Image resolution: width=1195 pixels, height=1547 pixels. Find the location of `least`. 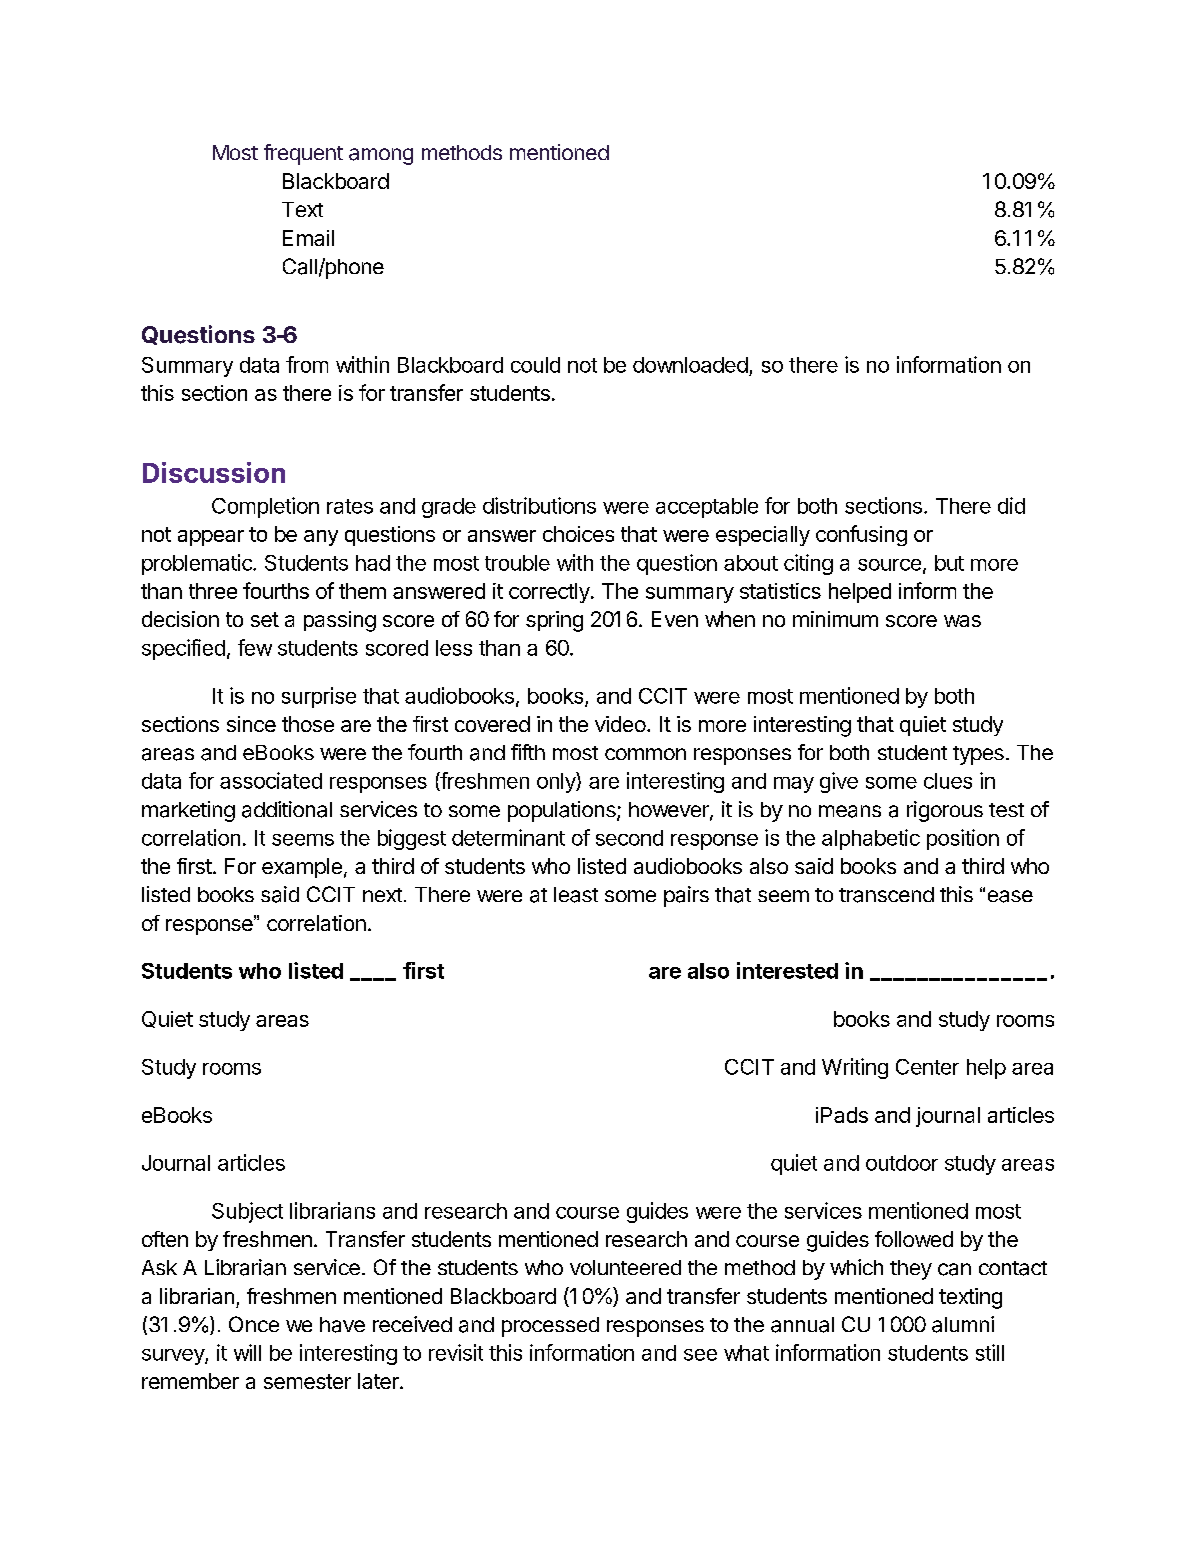

least is located at coordinates (576, 895).
